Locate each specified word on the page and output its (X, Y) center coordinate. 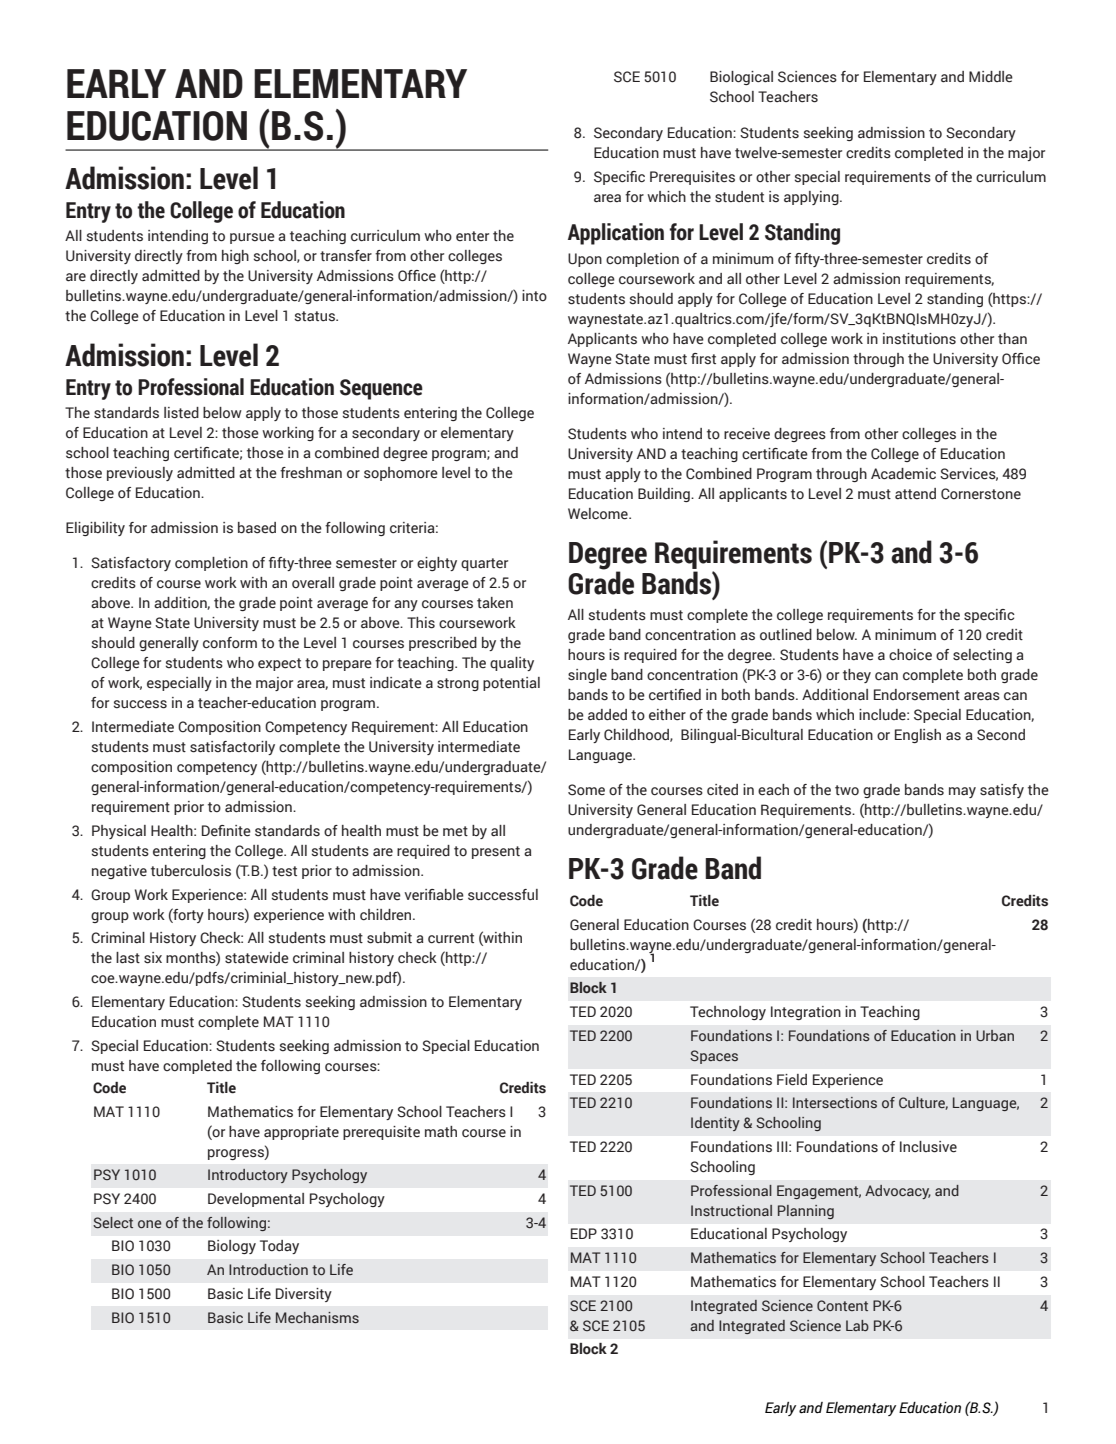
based (257, 528)
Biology (232, 1247)
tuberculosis (191, 871)
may (962, 792)
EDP (584, 1233)
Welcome (599, 514)
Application (616, 234)
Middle (991, 77)
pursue (252, 238)
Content (842, 1305)
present (496, 852)
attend (915, 494)
